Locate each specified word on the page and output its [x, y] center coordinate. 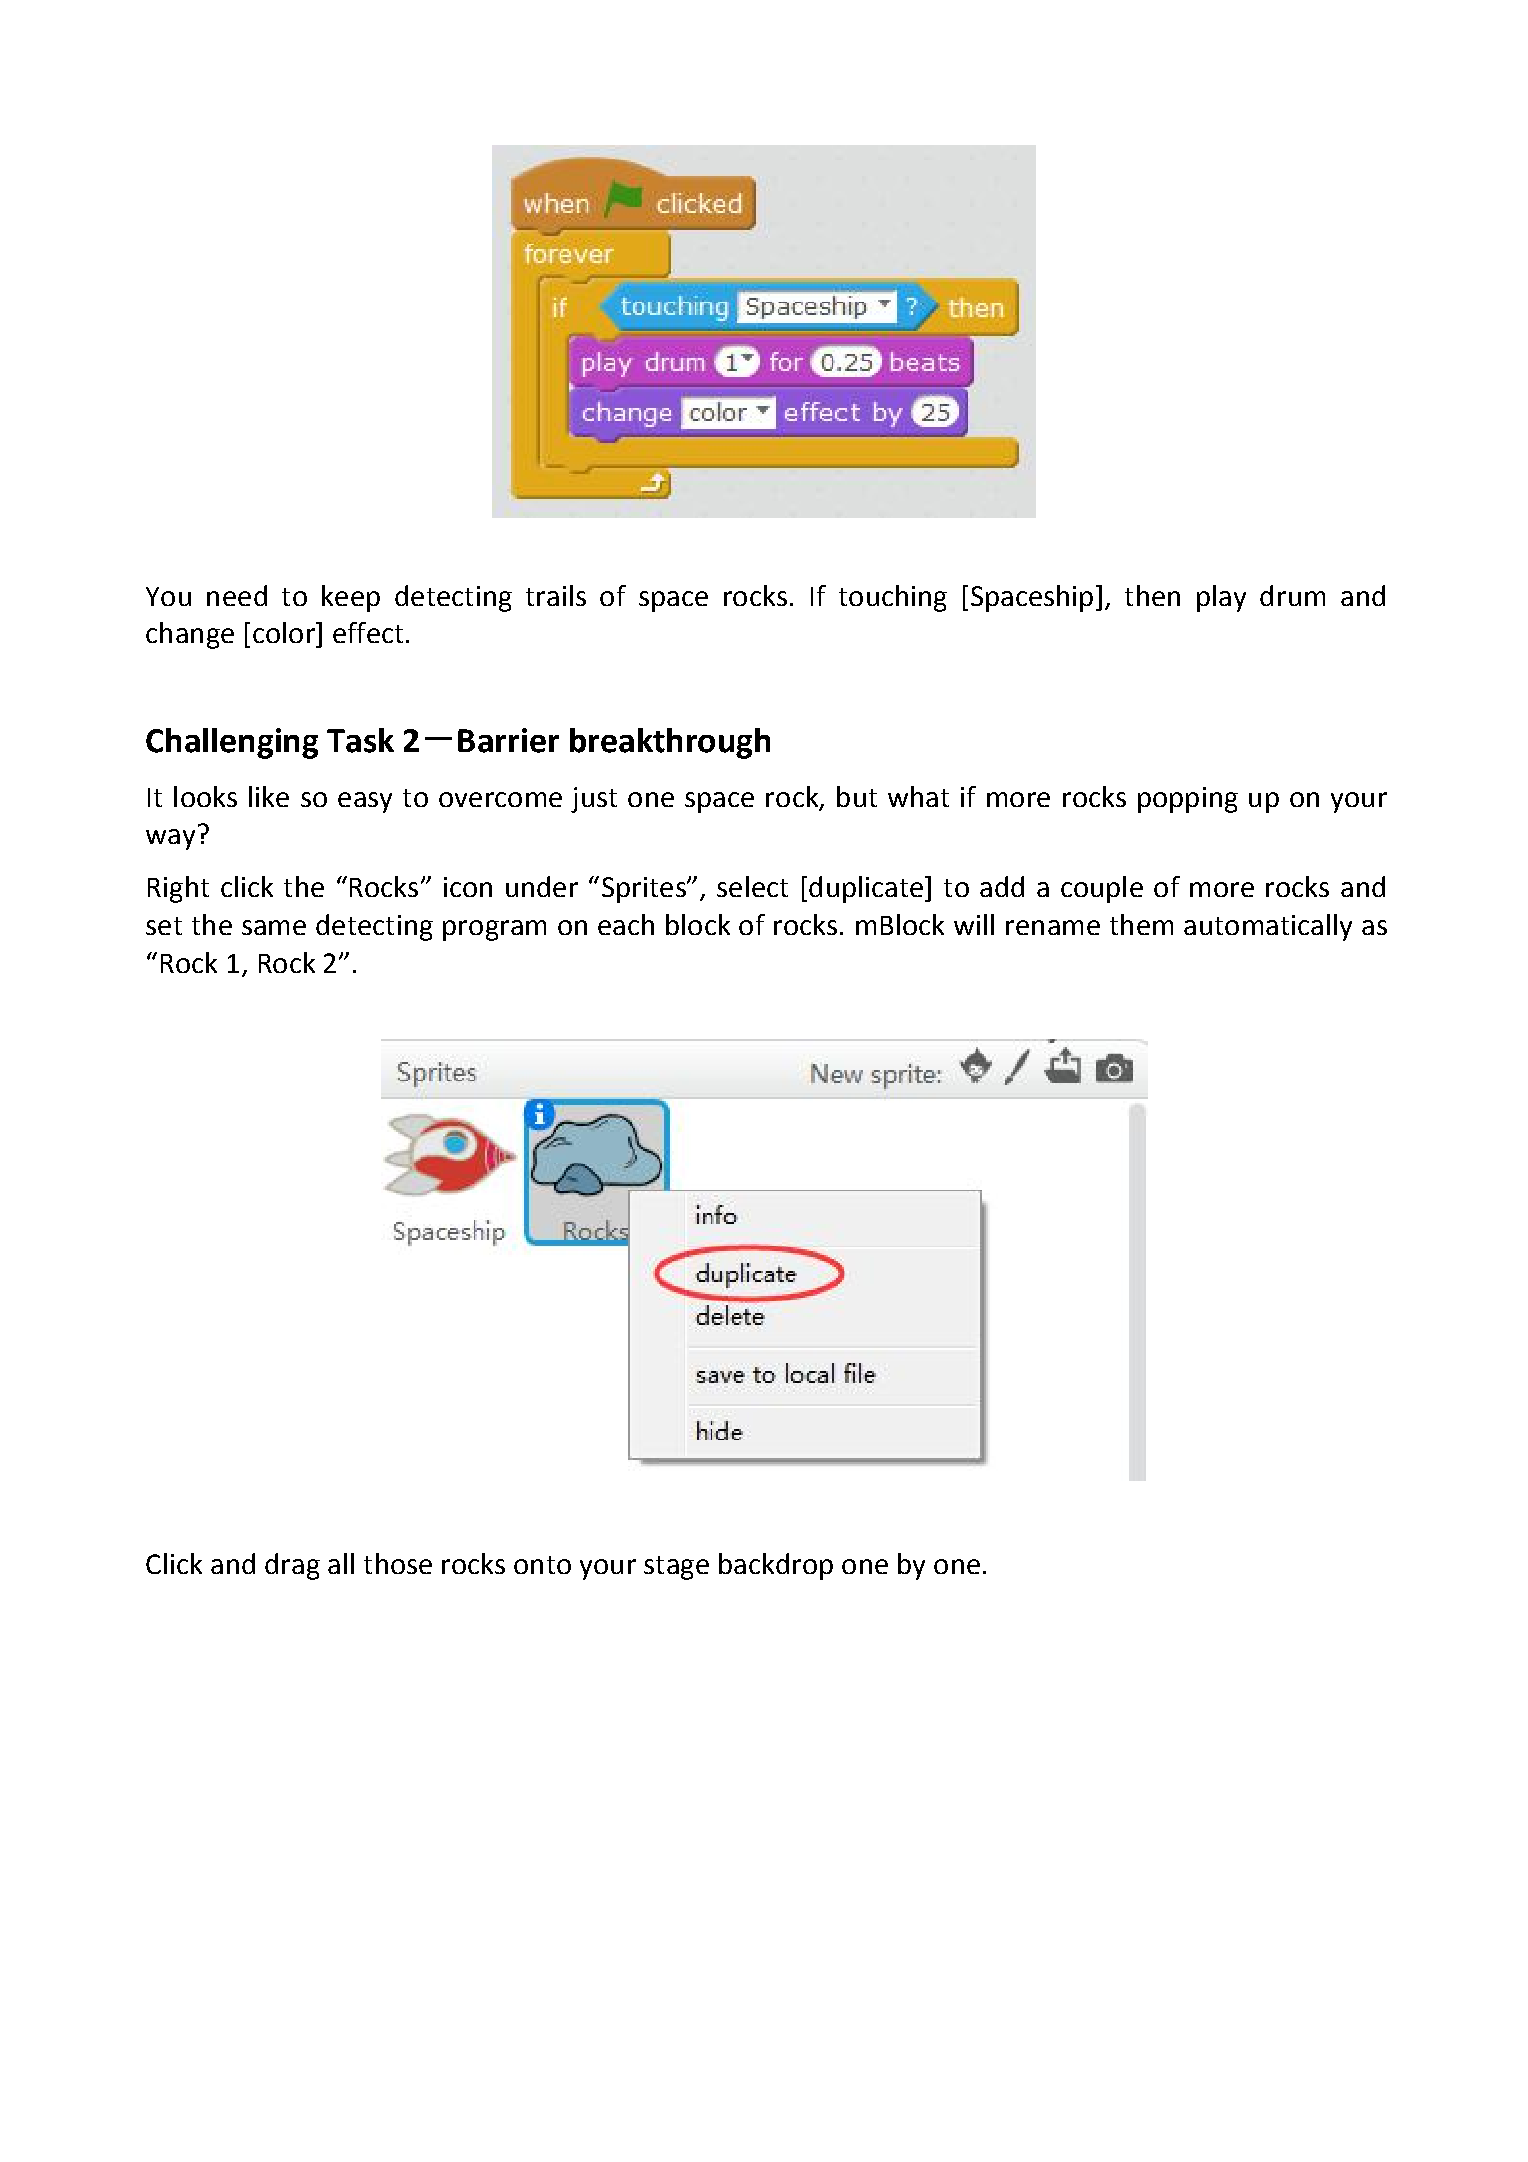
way [170, 839]
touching [893, 598]
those [398, 1563]
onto [542, 1565]
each [626, 924]
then [1152, 595]
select [752, 886]
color [285, 632]
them [1141, 924]
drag [292, 1566]
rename [1053, 927]
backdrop [776, 1566]
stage [676, 1568]
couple [1102, 889]
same [274, 927]
